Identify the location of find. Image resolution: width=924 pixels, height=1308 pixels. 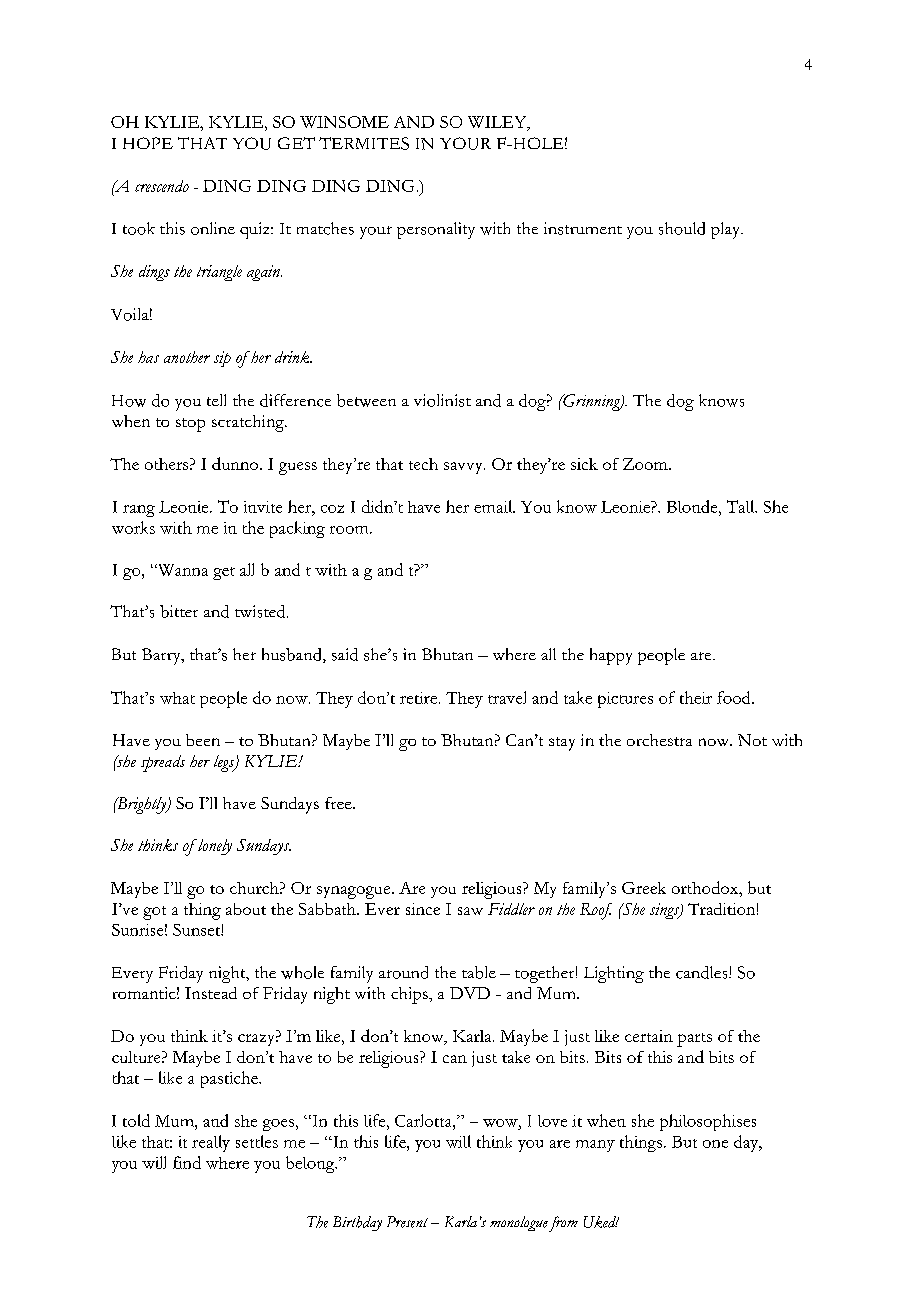
(187, 1162).
